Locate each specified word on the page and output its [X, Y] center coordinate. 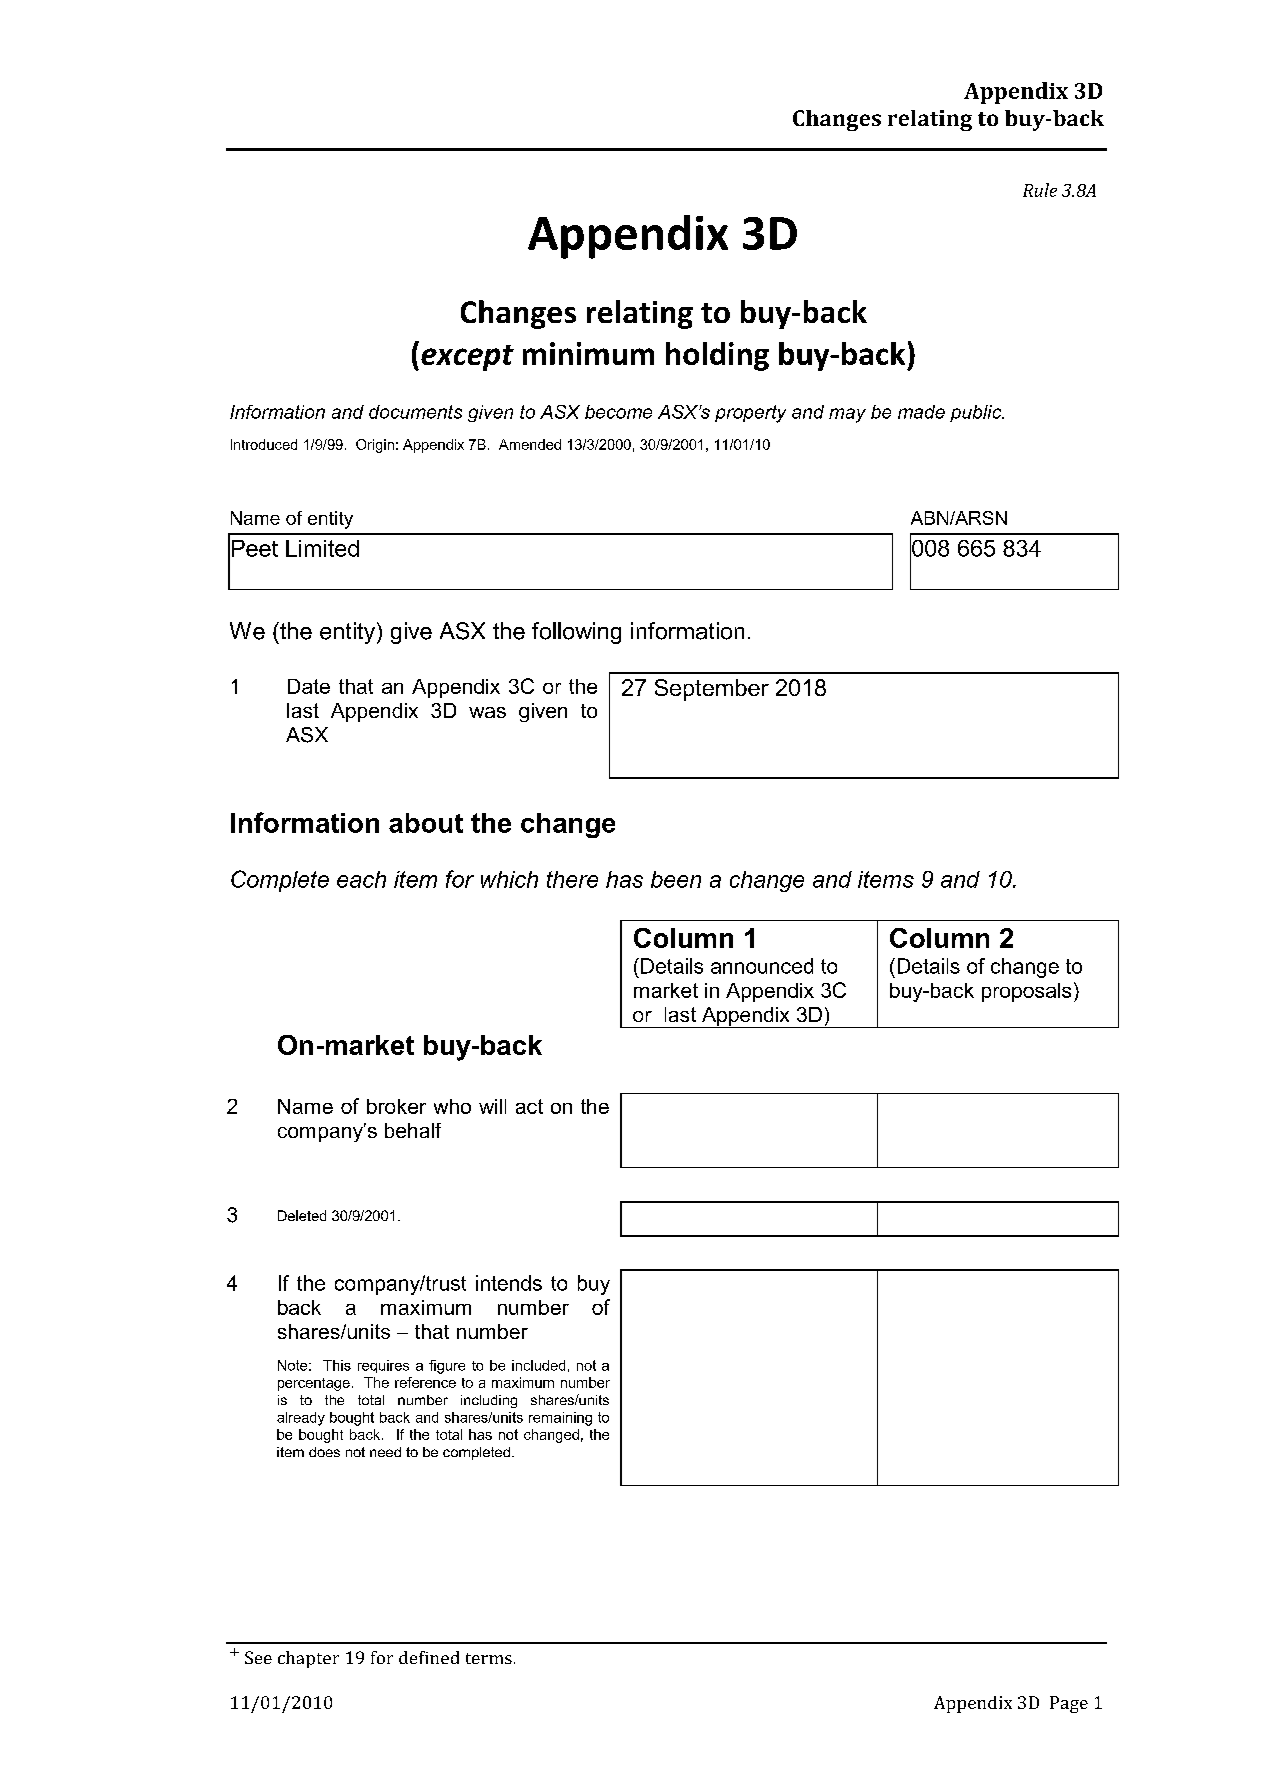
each [361, 879]
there [572, 879]
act [529, 1106]
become [618, 412]
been [676, 879]
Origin [375, 446]
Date [309, 686]
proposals [1026, 992]
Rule [1040, 190]
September [712, 690]
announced [762, 966]
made [921, 412]
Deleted [302, 1215]
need [385, 1452]
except [467, 358]
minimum [588, 353]
